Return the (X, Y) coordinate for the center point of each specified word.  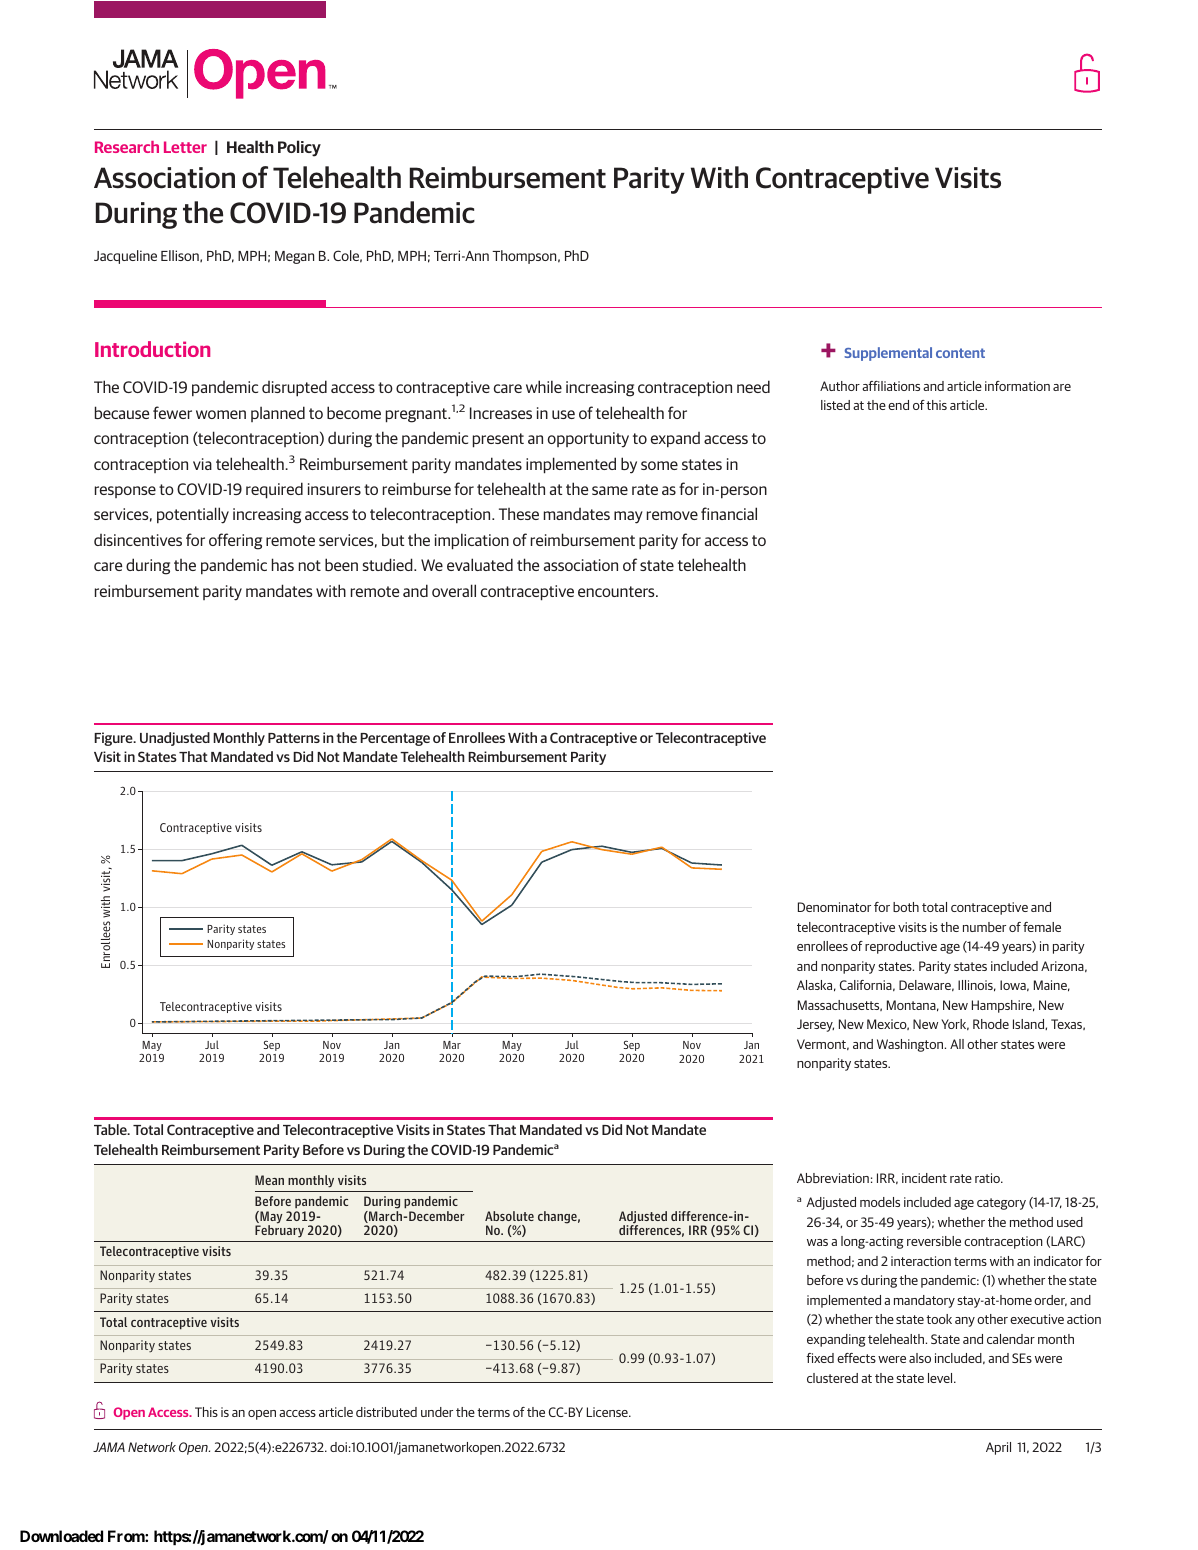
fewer (172, 412)
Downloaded (61, 1536)
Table (111, 1129)
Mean (269, 1180)
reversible (934, 1241)
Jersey (815, 1025)
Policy (299, 148)
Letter (185, 147)
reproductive (901, 947)
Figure (114, 739)
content (960, 353)
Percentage (395, 739)
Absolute (509, 1216)
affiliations (891, 386)
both (906, 907)
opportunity (588, 440)
